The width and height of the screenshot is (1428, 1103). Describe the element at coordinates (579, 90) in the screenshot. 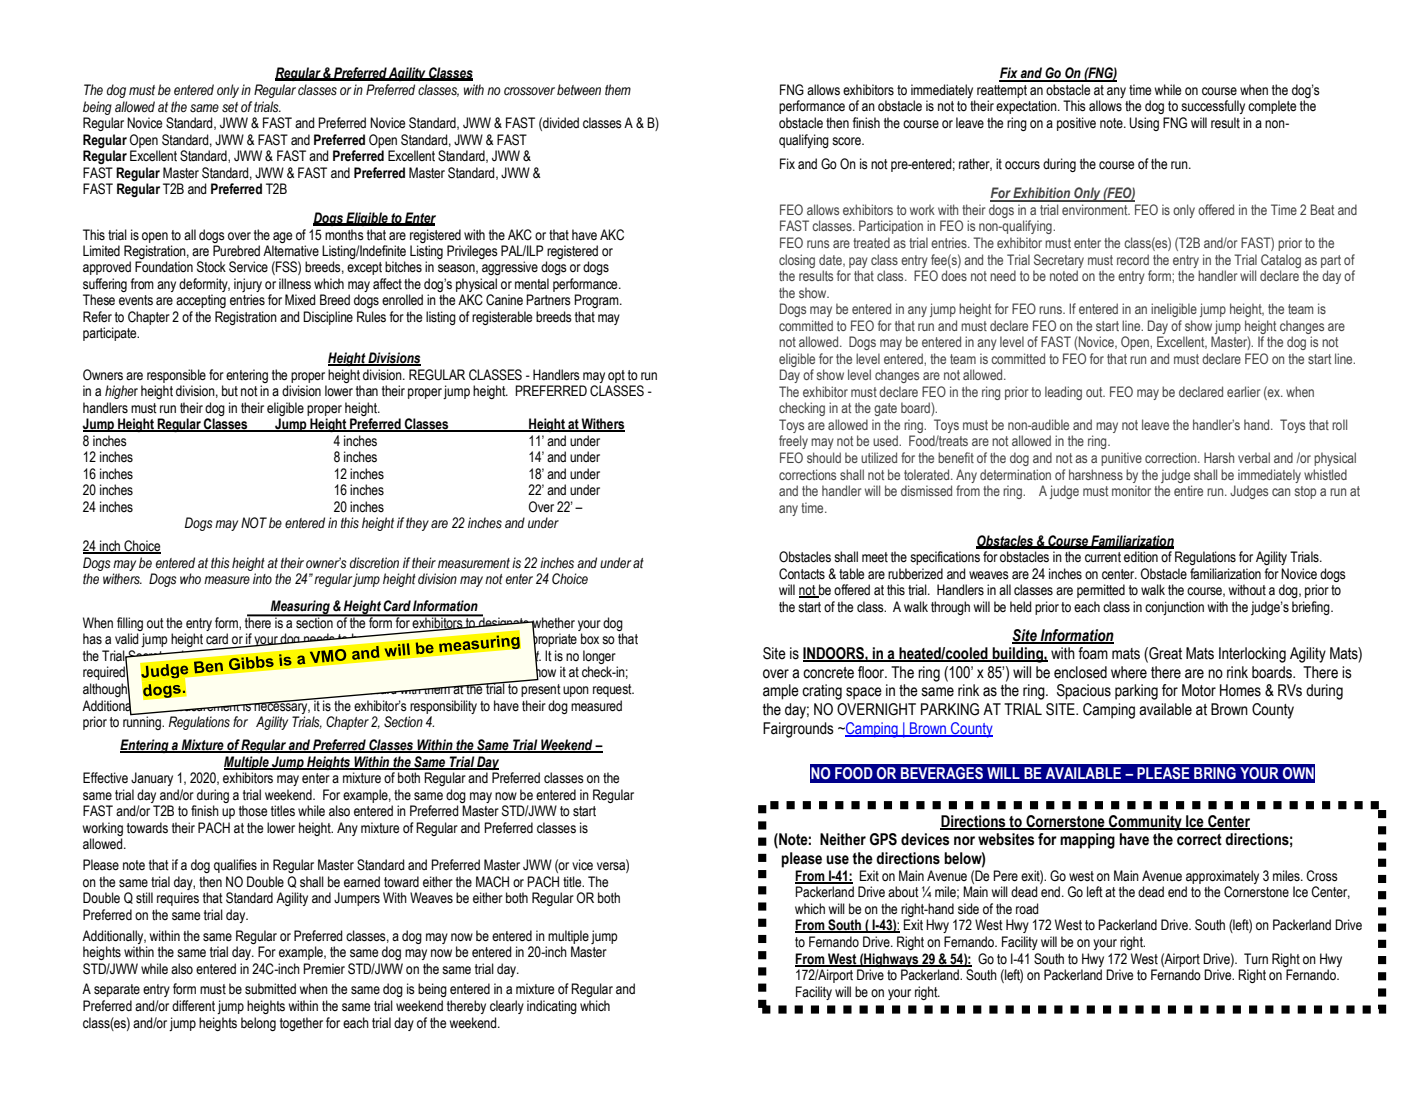

I see `between` at that location.
